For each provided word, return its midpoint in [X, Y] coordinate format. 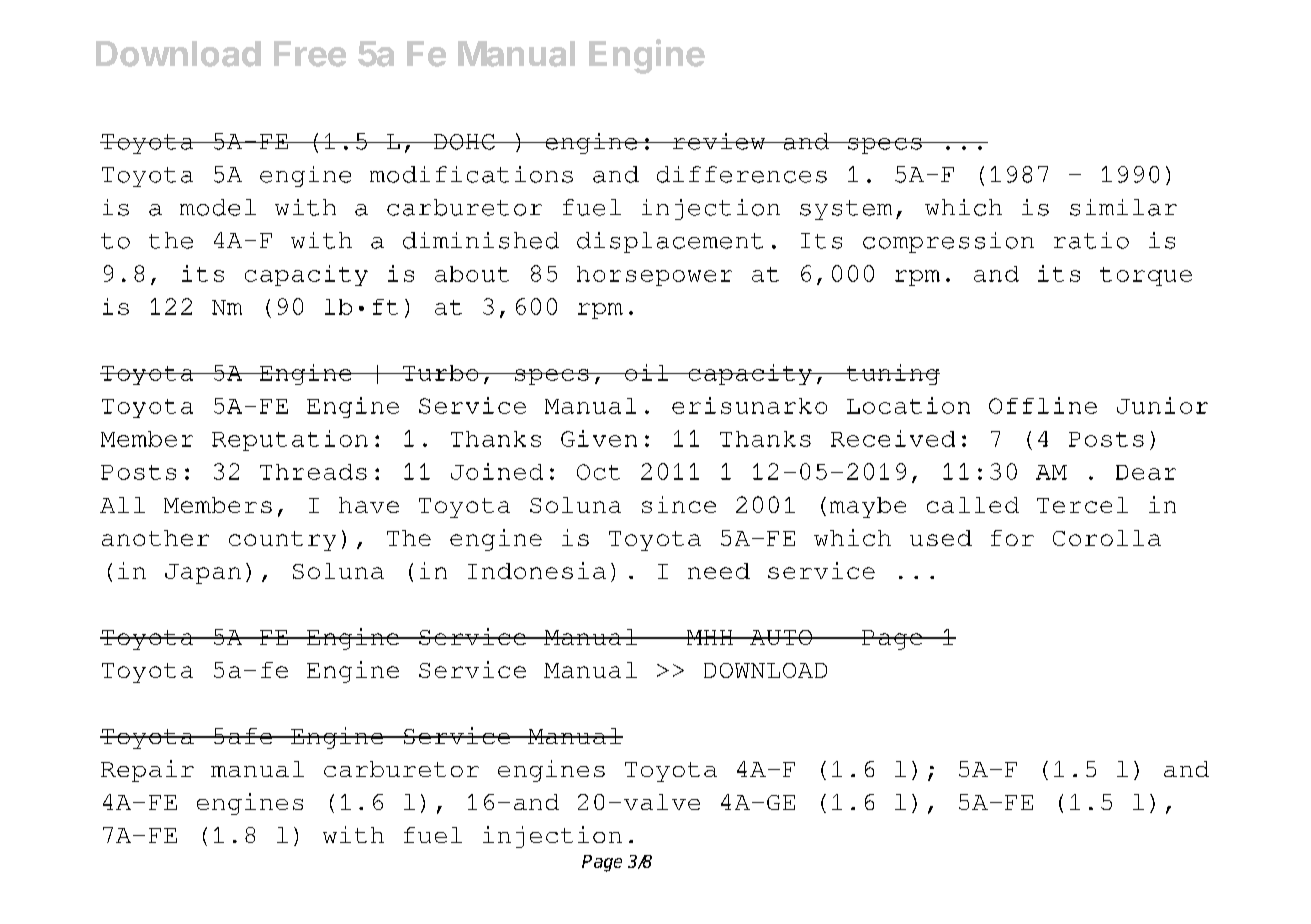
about [472, 274]
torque [1146, 276]
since [679, 504]
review [719, 141]
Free [310, 54]
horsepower [654, 276]
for [1012, 538]
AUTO [781, 637]
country [282, 541]
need [719, 571]
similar [1123, 207]
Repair [147, 771]
